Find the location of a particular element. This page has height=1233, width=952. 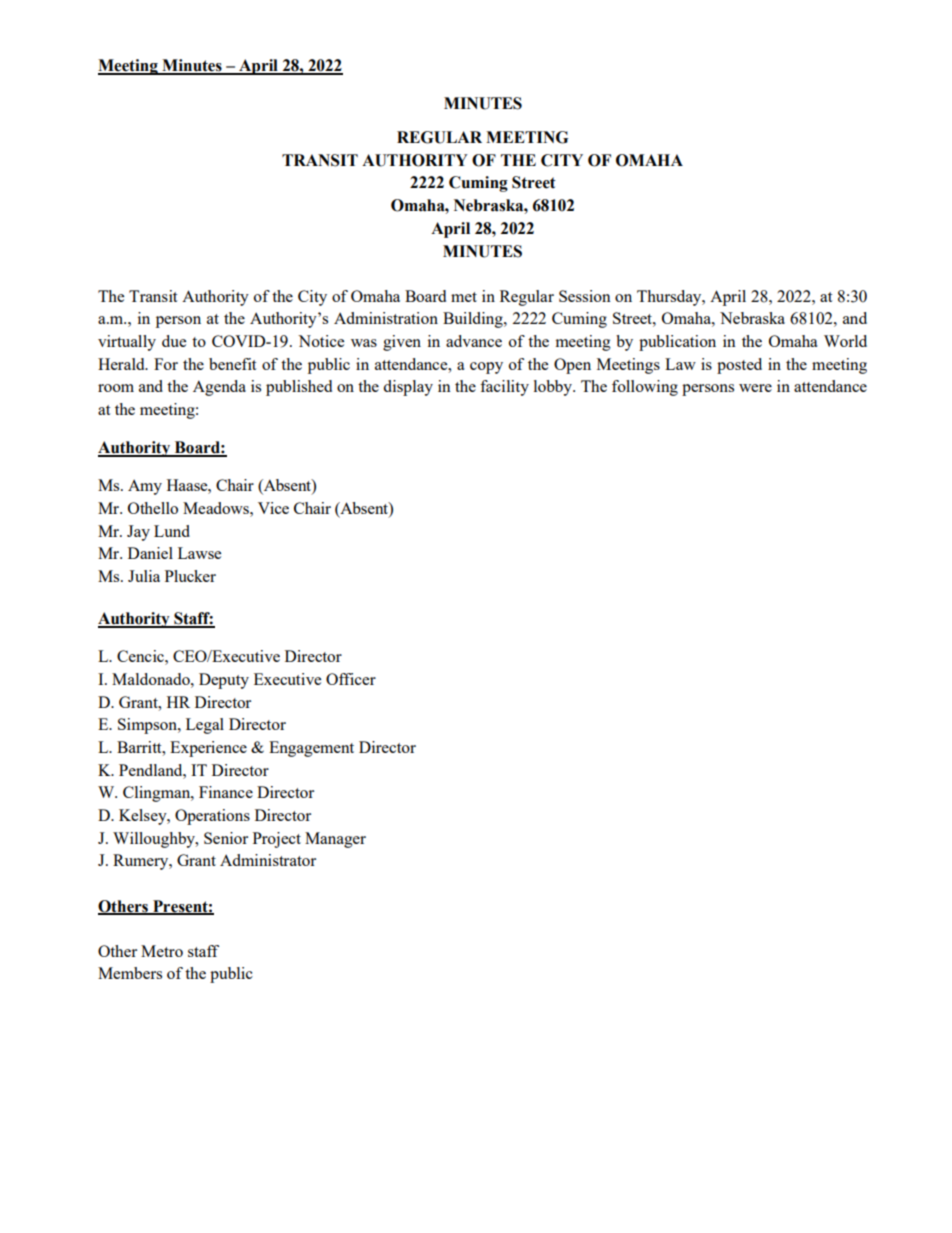

Thursday is located at coordinates (670, 298).
